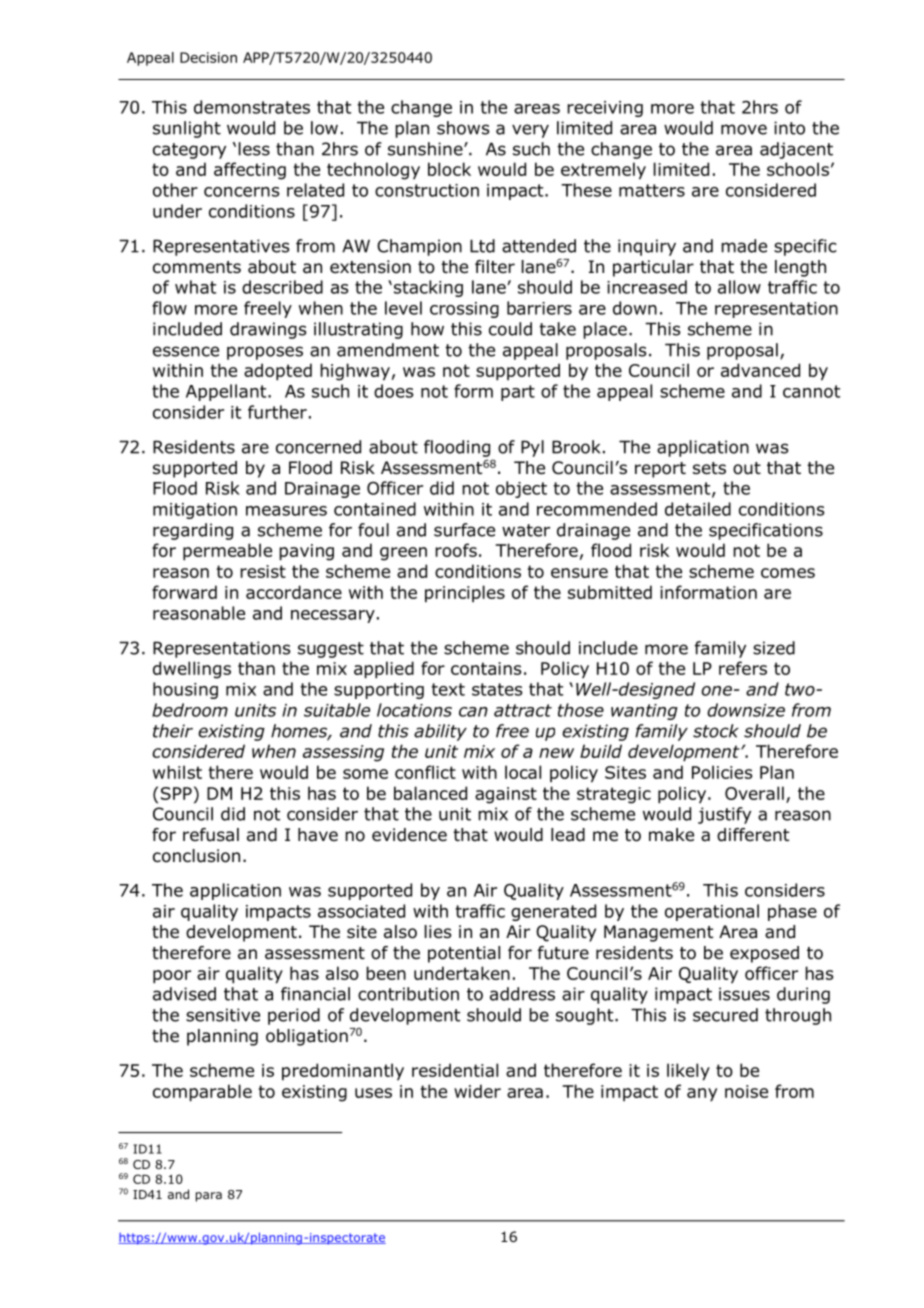  Describe the element at coordinates (223, 1015) in the screenshot. I see `sensitive` at that location.
